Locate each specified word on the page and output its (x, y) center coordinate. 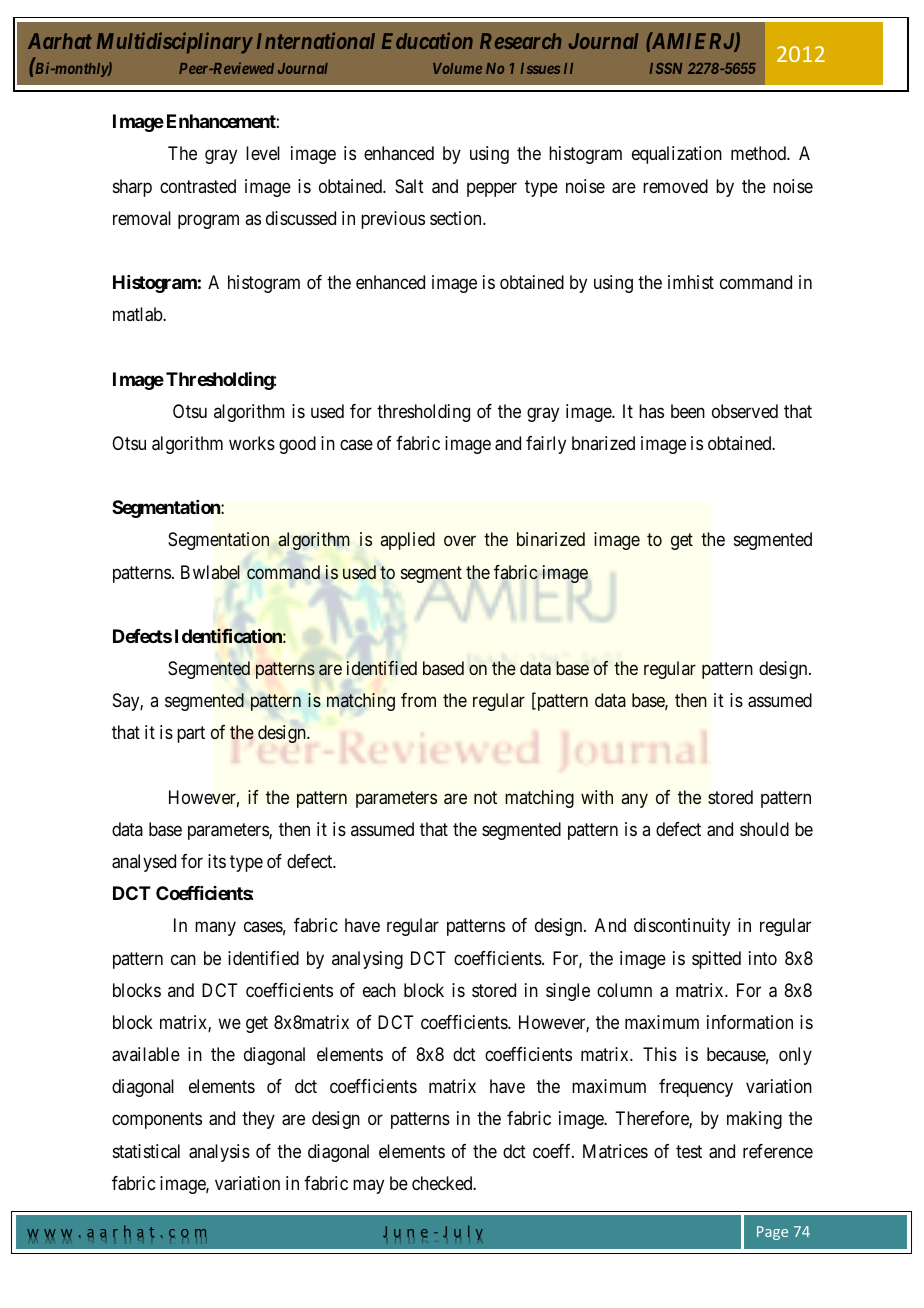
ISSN (666, 68)
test (689, 1151)
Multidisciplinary (174, 43)
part (191, 735)
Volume (457, 68)
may (368, 1186)
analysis (219, 1153)
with (597, 797)
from (418, 700)
